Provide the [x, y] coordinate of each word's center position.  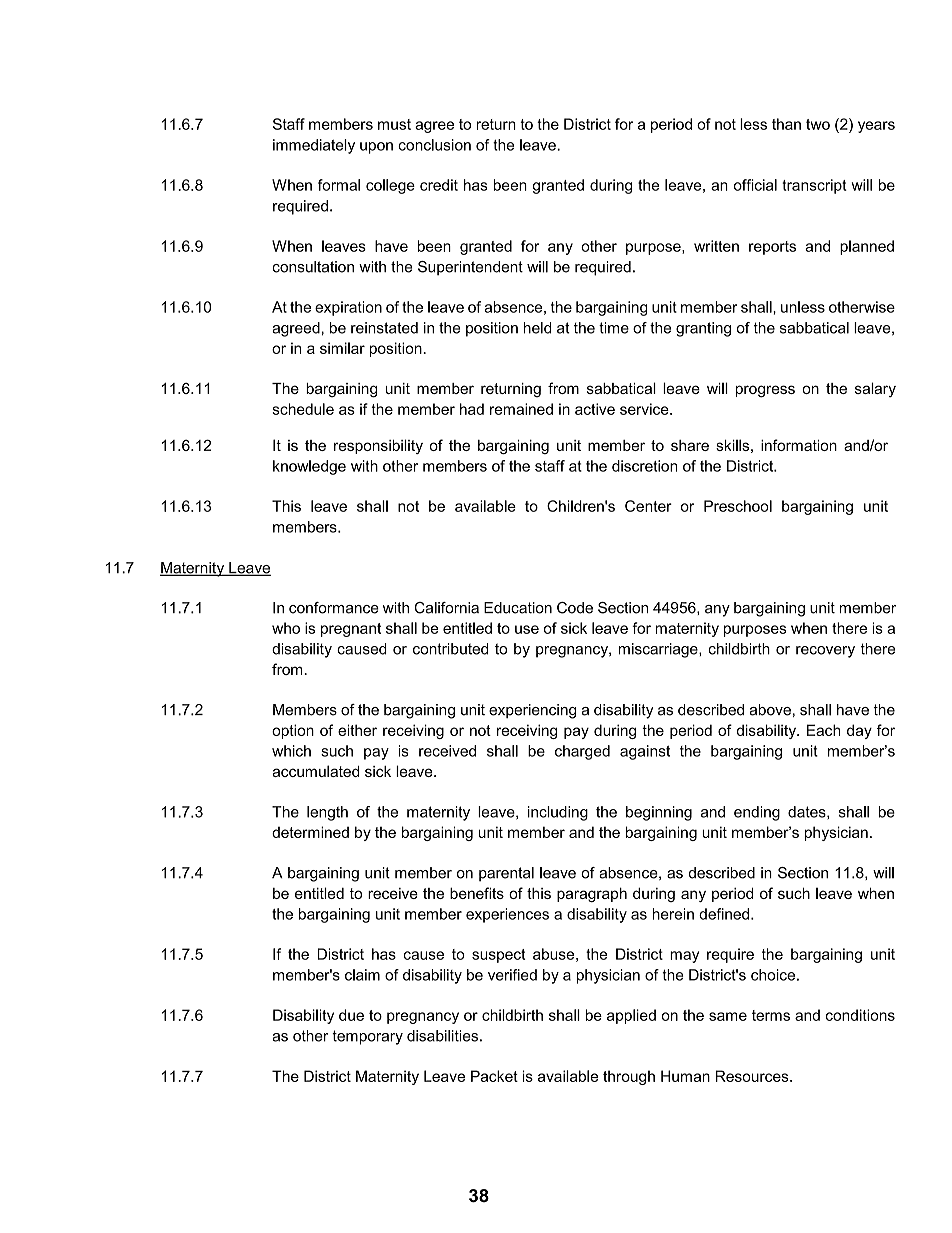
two [818, 124]
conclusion [434, 145]
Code [575, 608]
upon [376, 148]
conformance [334, 608]
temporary [367, 1037]
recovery [825, 652]
